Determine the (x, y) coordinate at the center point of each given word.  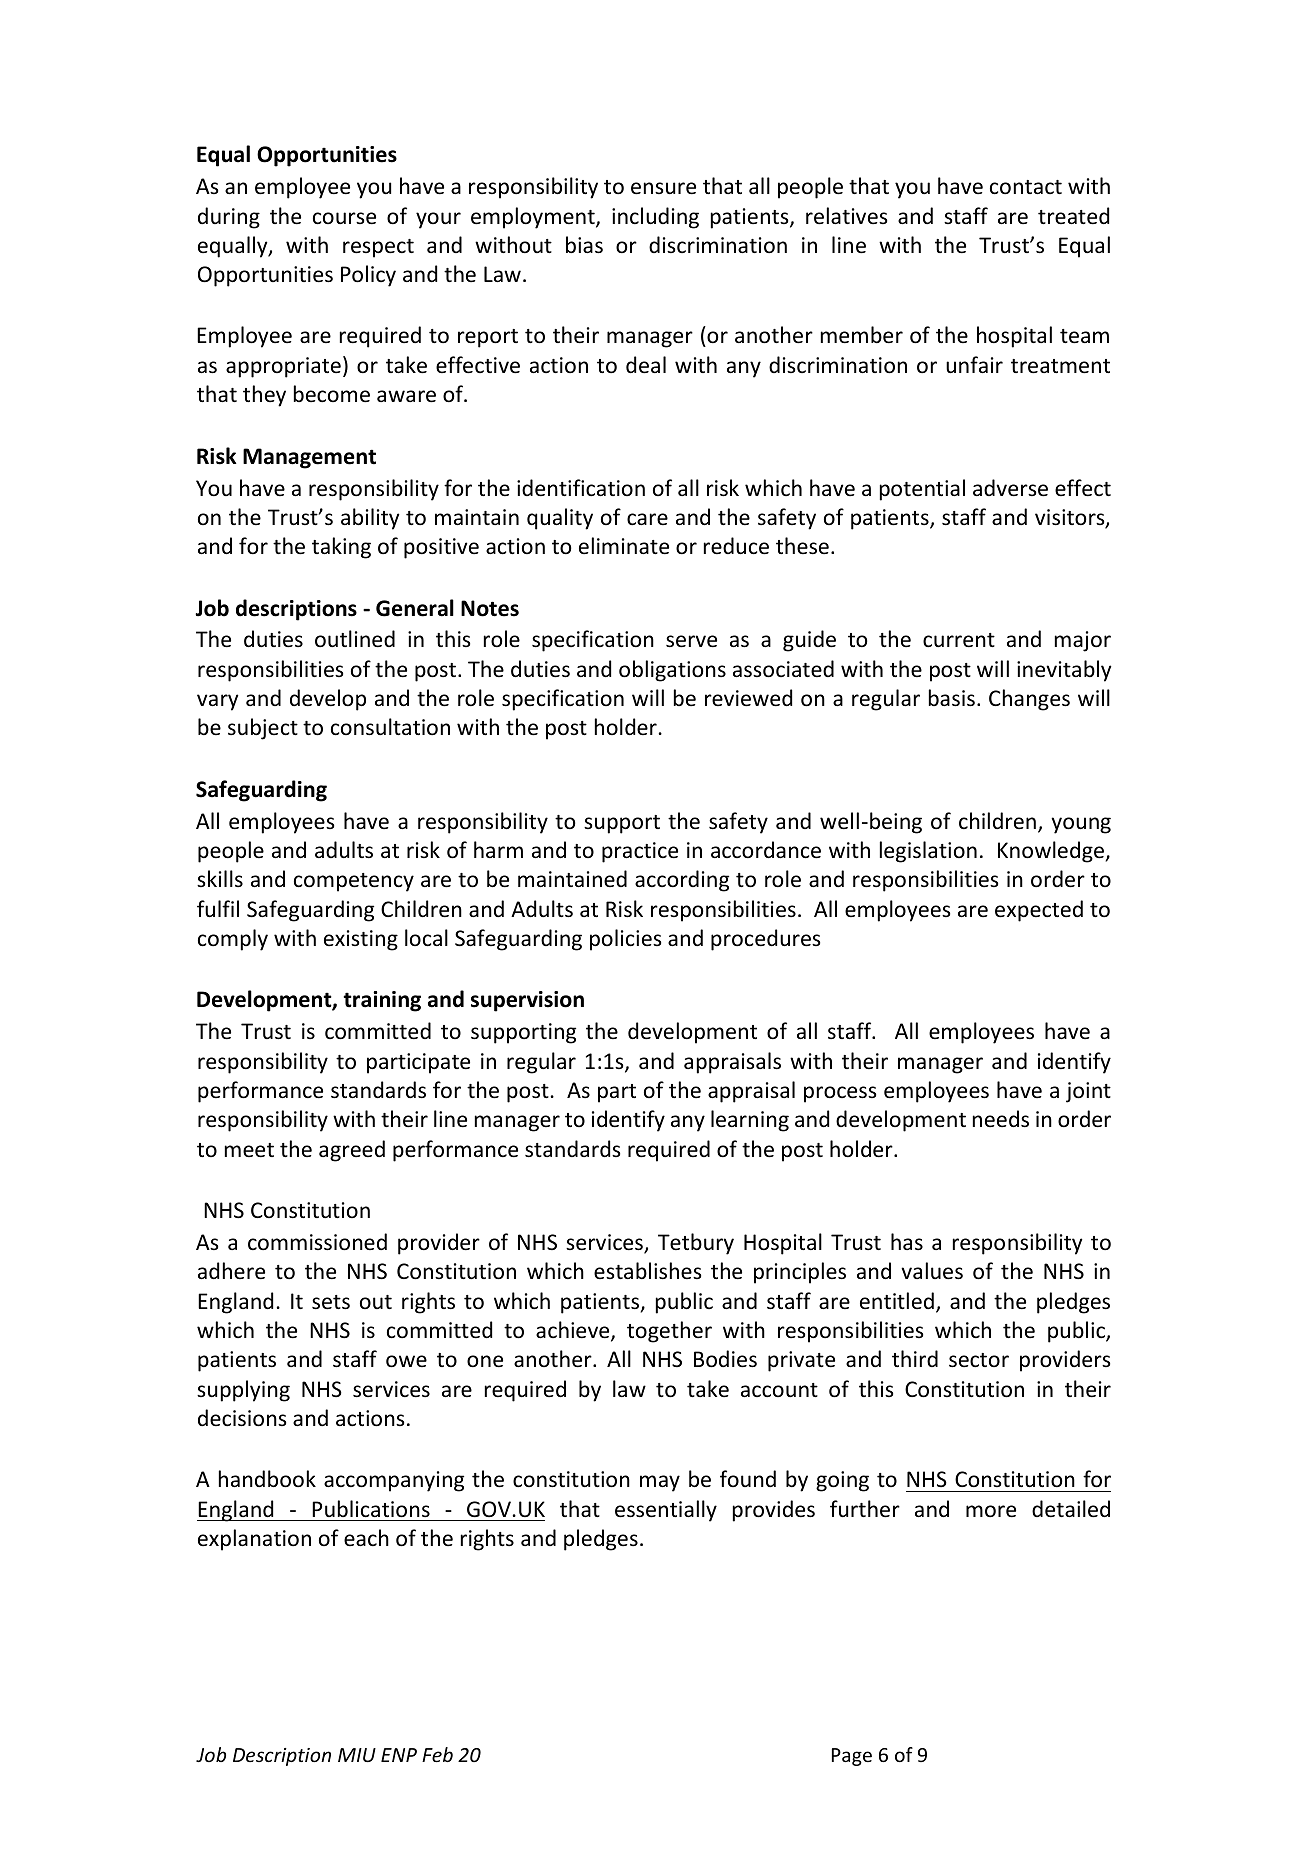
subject (263, 729)
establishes (647, 1271)
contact (1026, 187)
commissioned (317, 1242)
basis (952, 698)
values (932, 1271)
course (344, 218)
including (655, 218)
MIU (357, 1755)
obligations (672, 671)
